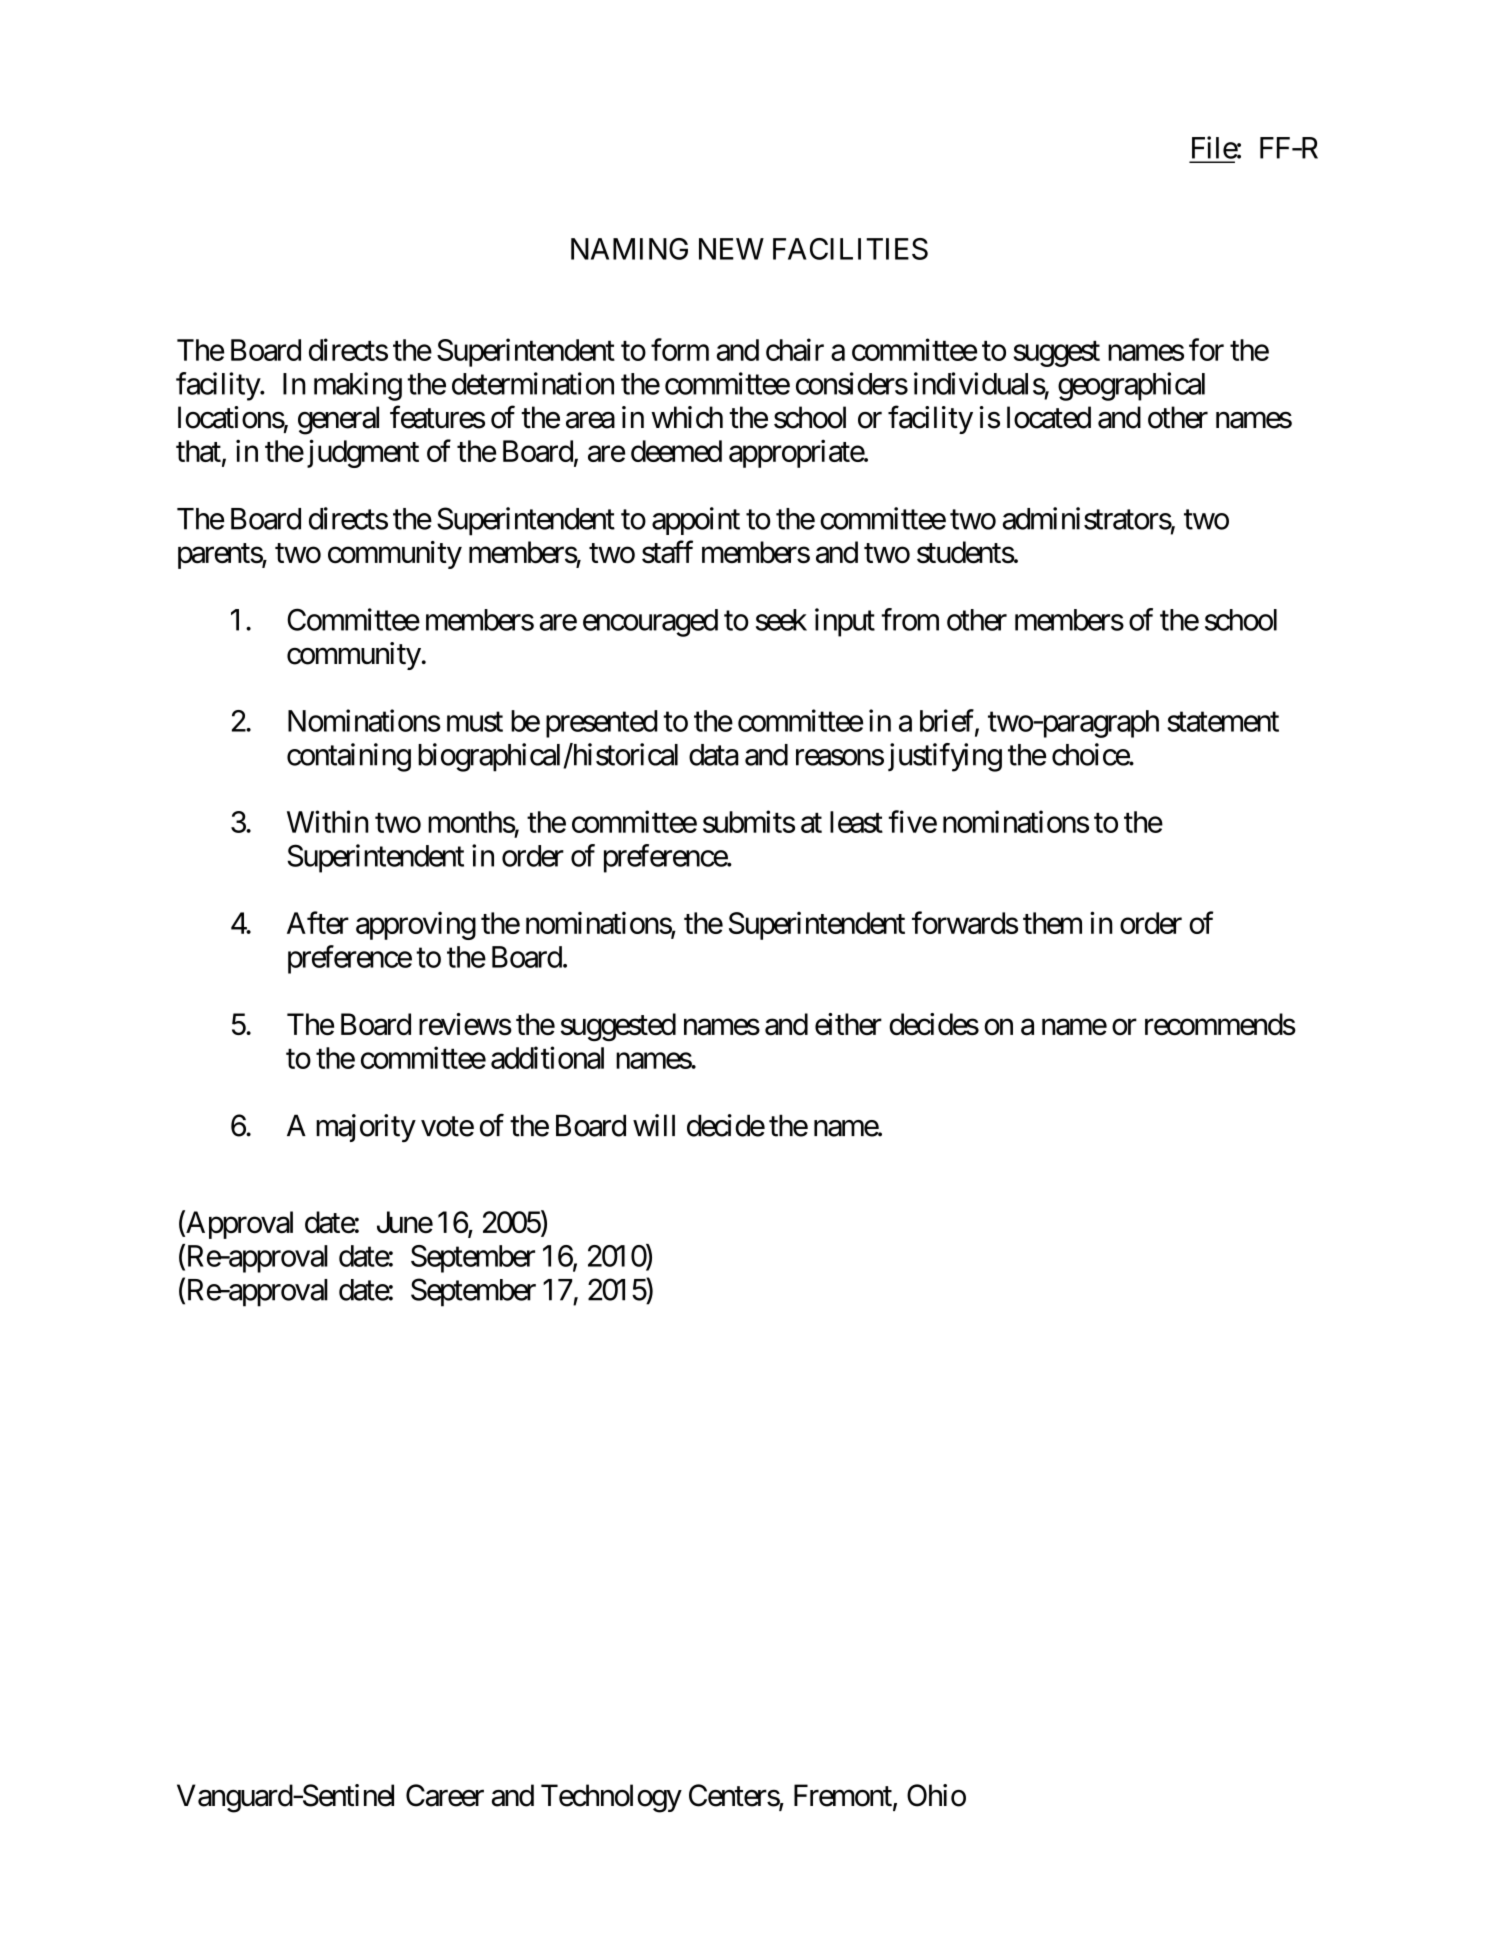 The image size is (1496, 1935). Describe the element at coordinates (445, 1795) in the screenshot. I see `Career` at that location.
